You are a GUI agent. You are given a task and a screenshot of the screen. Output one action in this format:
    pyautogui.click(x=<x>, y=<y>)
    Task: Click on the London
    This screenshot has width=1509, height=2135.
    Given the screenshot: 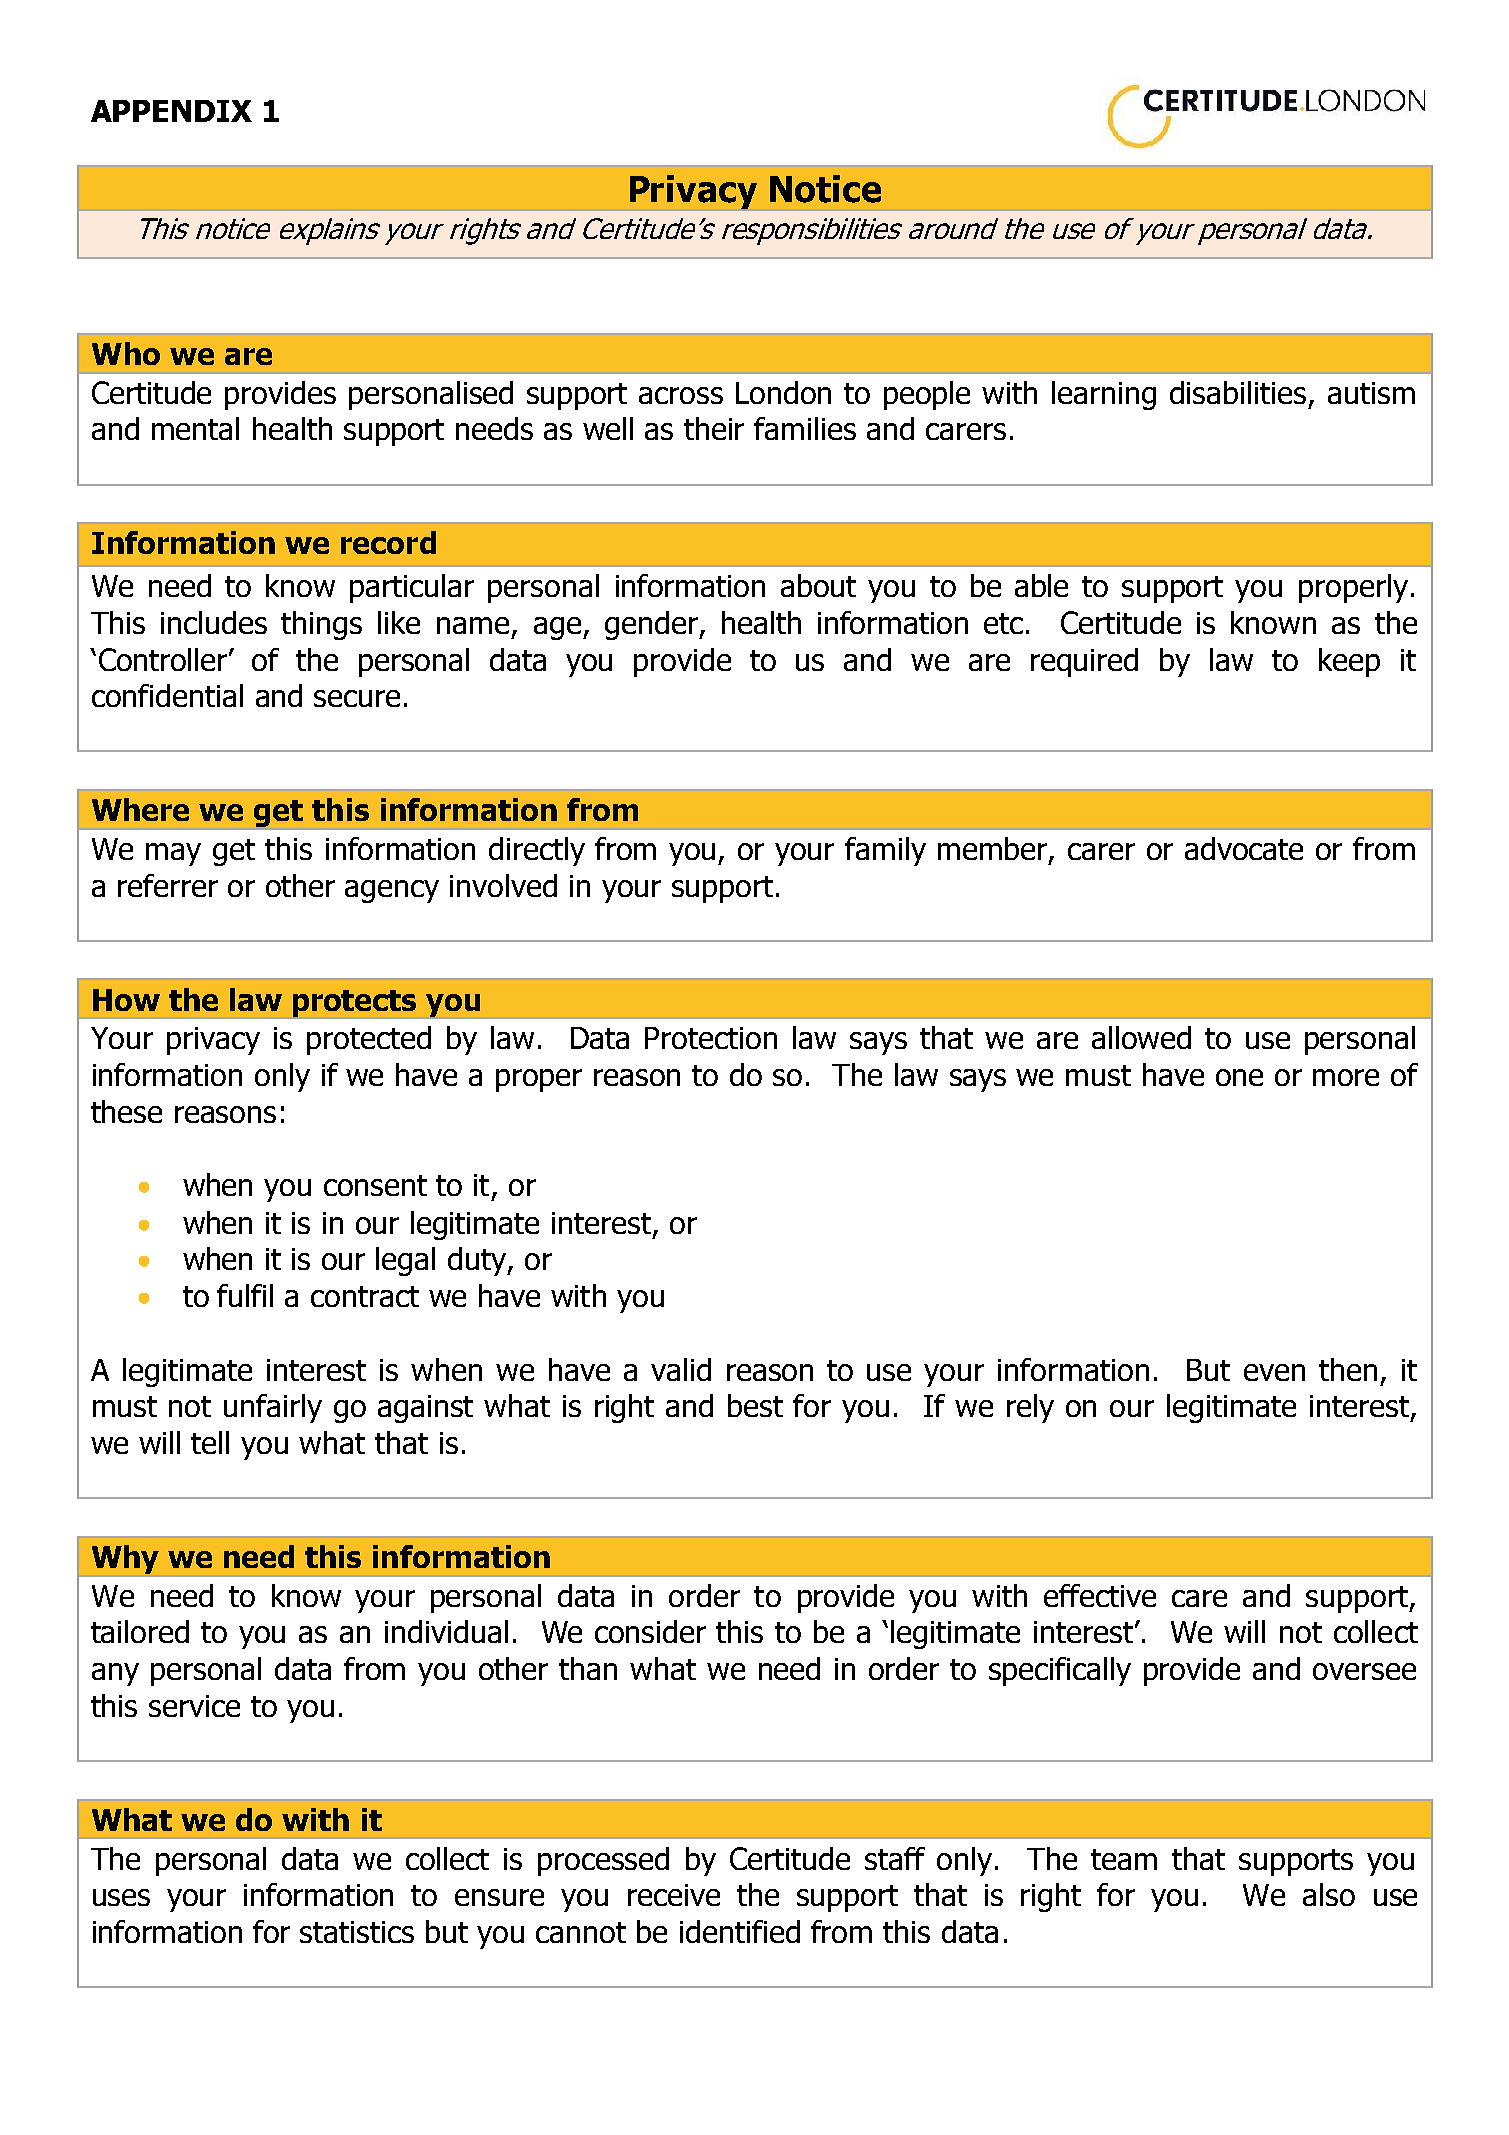 What is the action you would take?
    pyautogui.click(x=783, y=392)
